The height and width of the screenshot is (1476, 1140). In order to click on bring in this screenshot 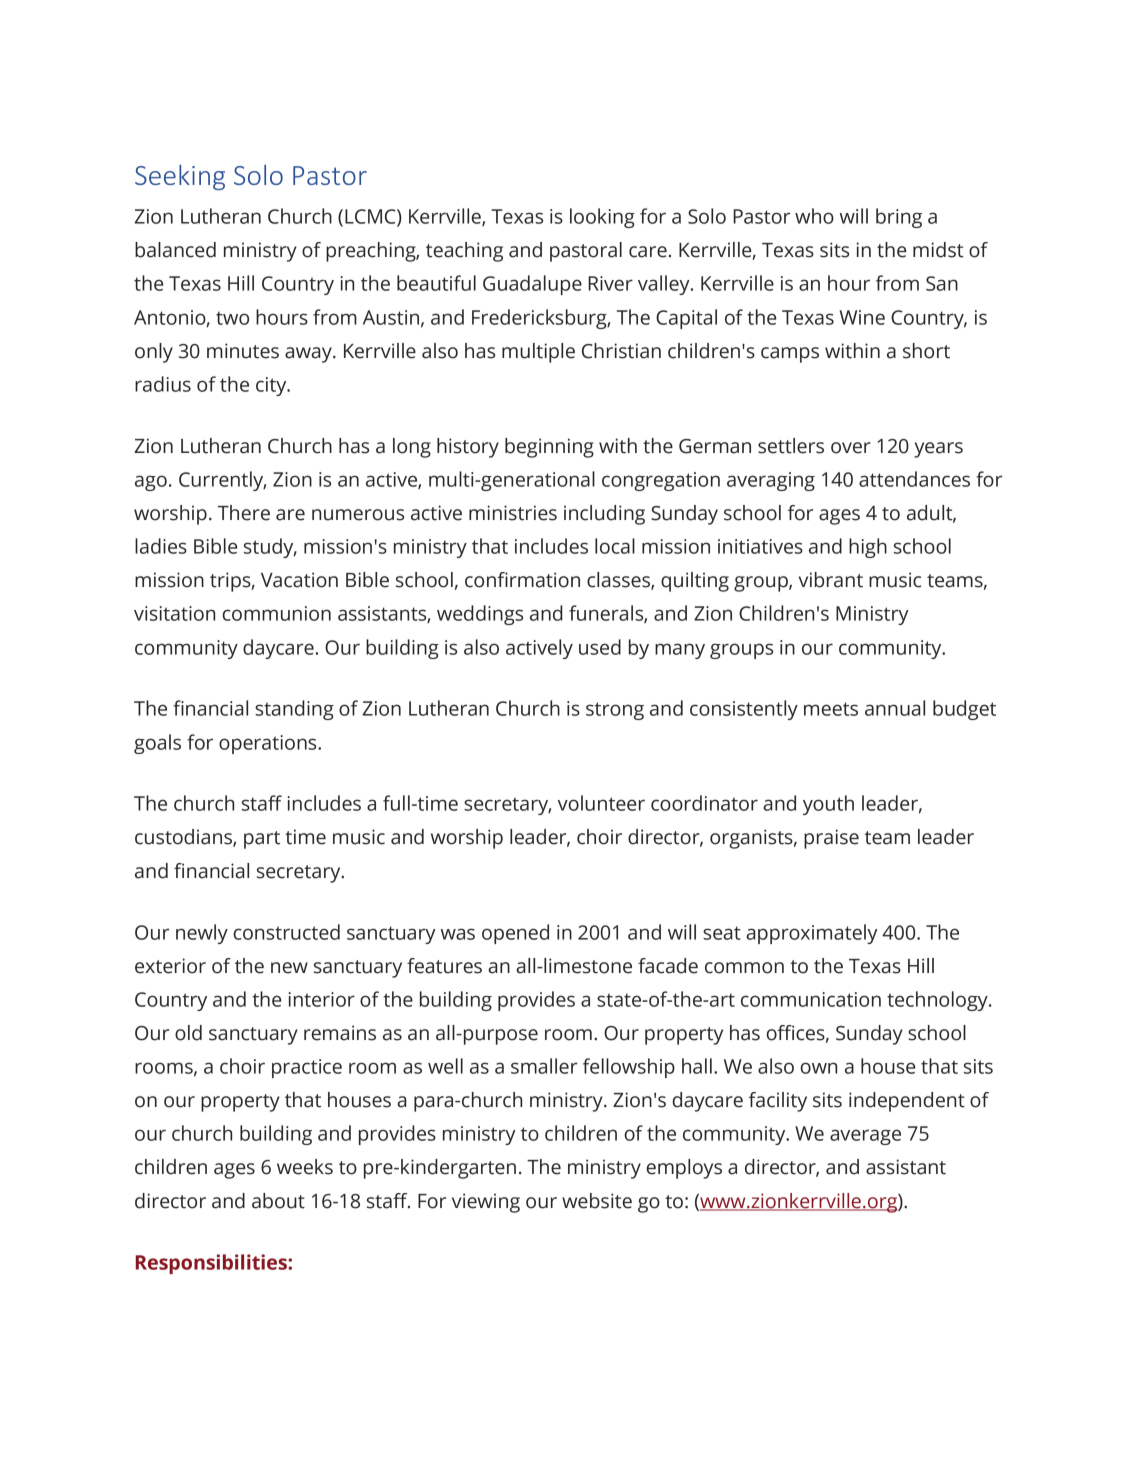, I will do `click(899, 218)`.
